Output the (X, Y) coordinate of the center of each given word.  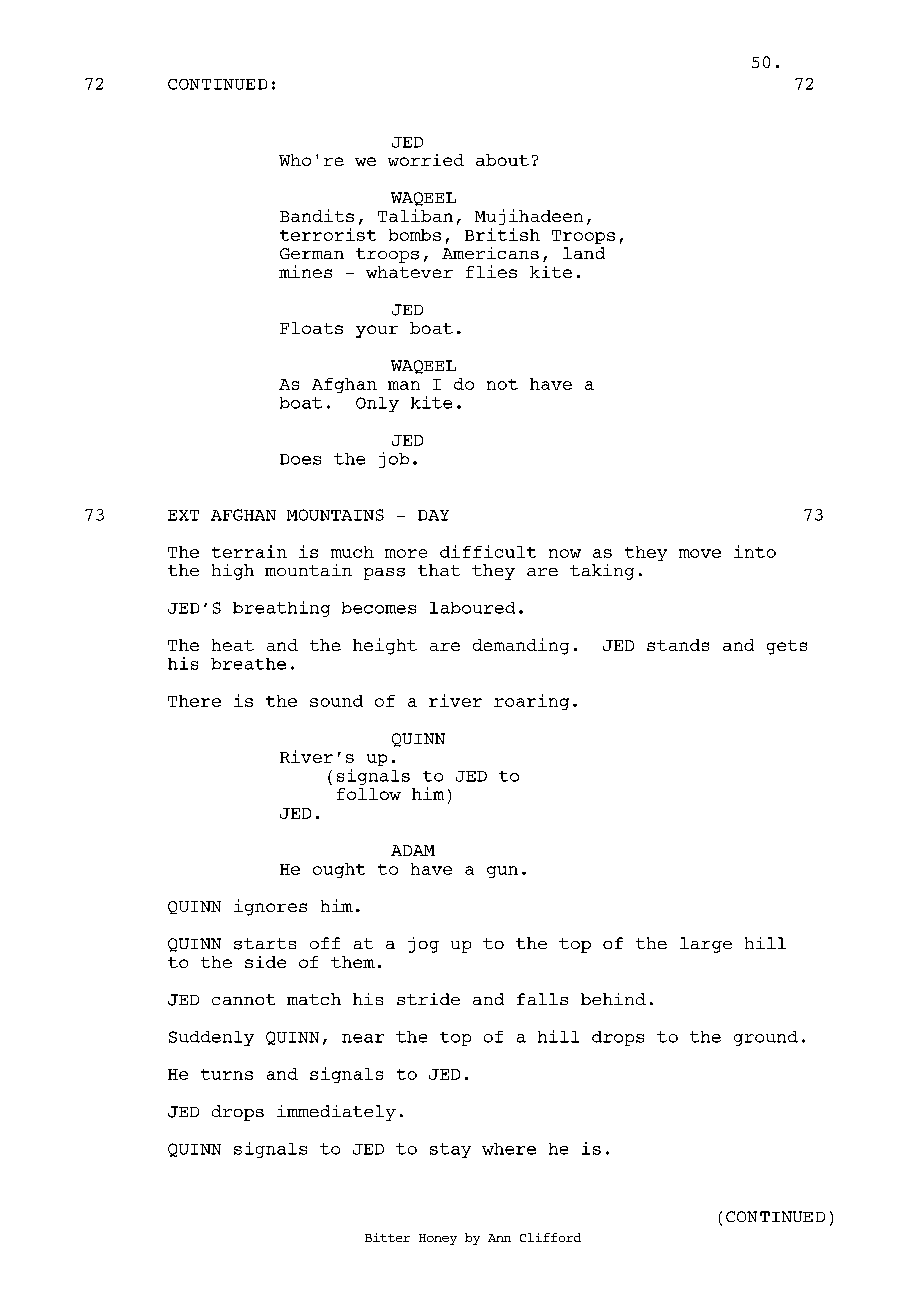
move (700, 553)
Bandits (317, 215)
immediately (336, 1113)
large (706, 945)
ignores (270, 907)
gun (502, 872)
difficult (488, 551)
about (502, 160)
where (509, 1149)
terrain (249, 551)
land (584, 253)
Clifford (550, 1237)
